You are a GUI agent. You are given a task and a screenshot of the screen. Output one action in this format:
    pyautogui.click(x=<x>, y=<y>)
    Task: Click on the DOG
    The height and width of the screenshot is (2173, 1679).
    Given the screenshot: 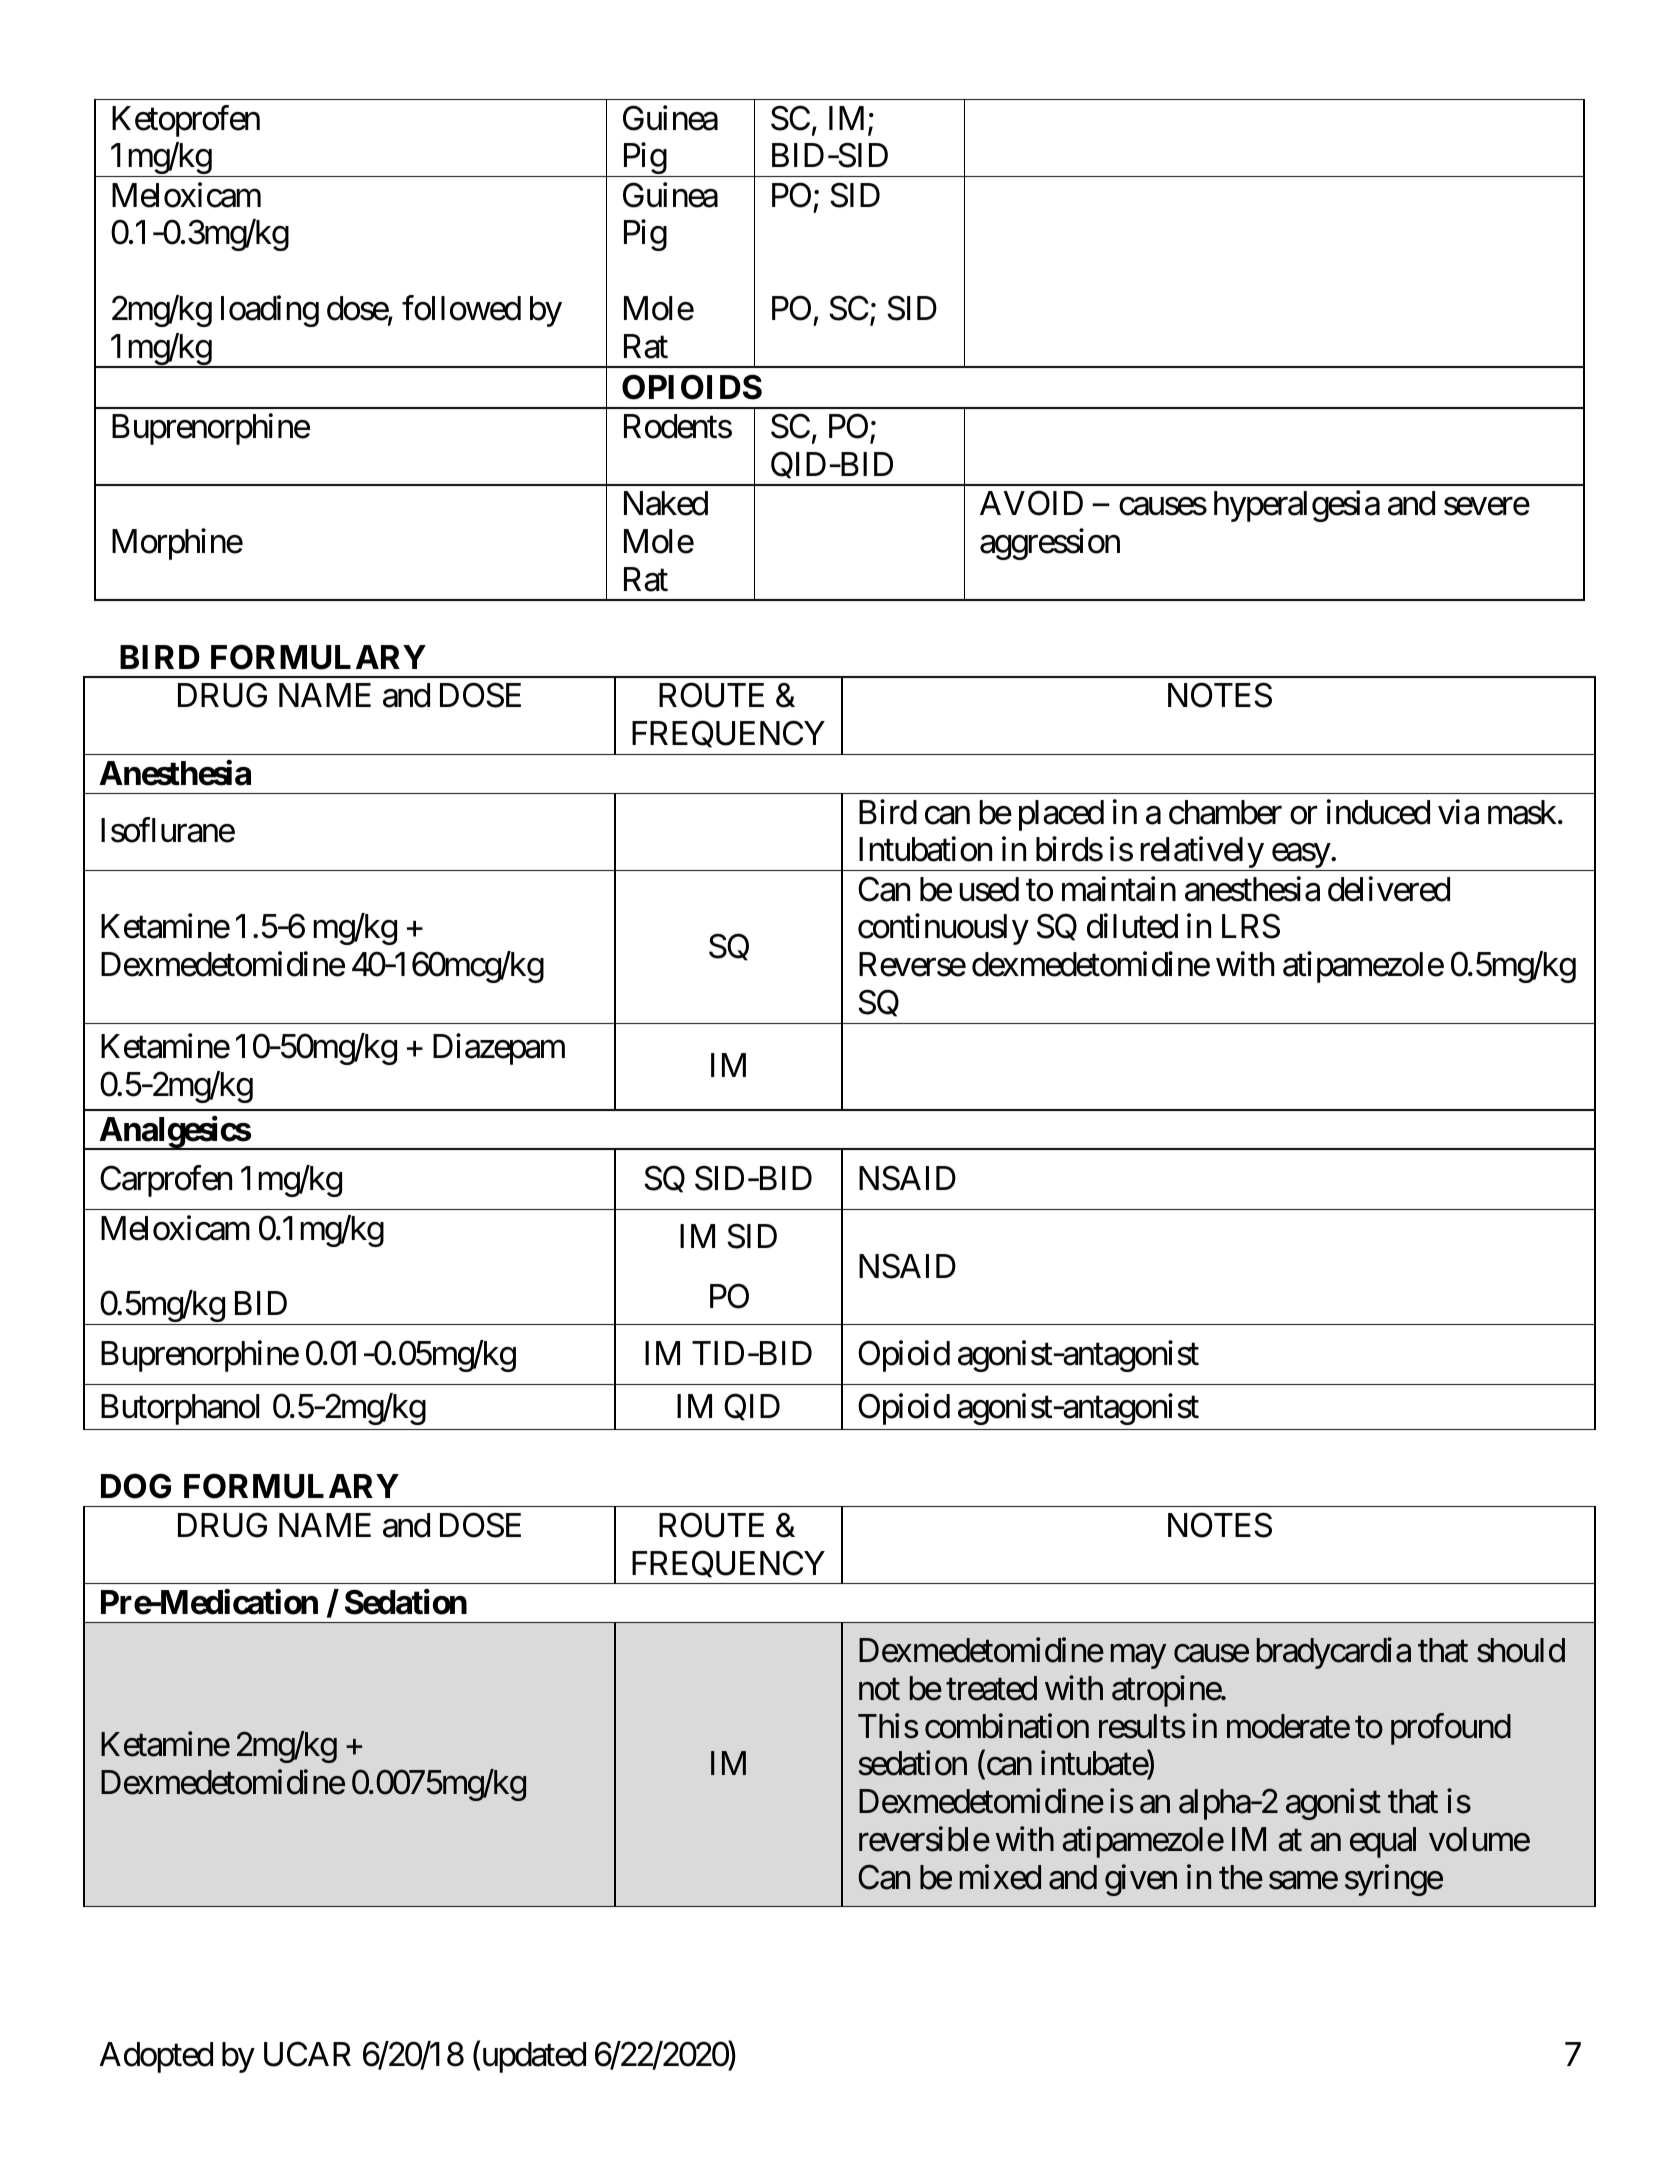 What is the action you would take?
    pyautogui.click(x=136, y=1486)
